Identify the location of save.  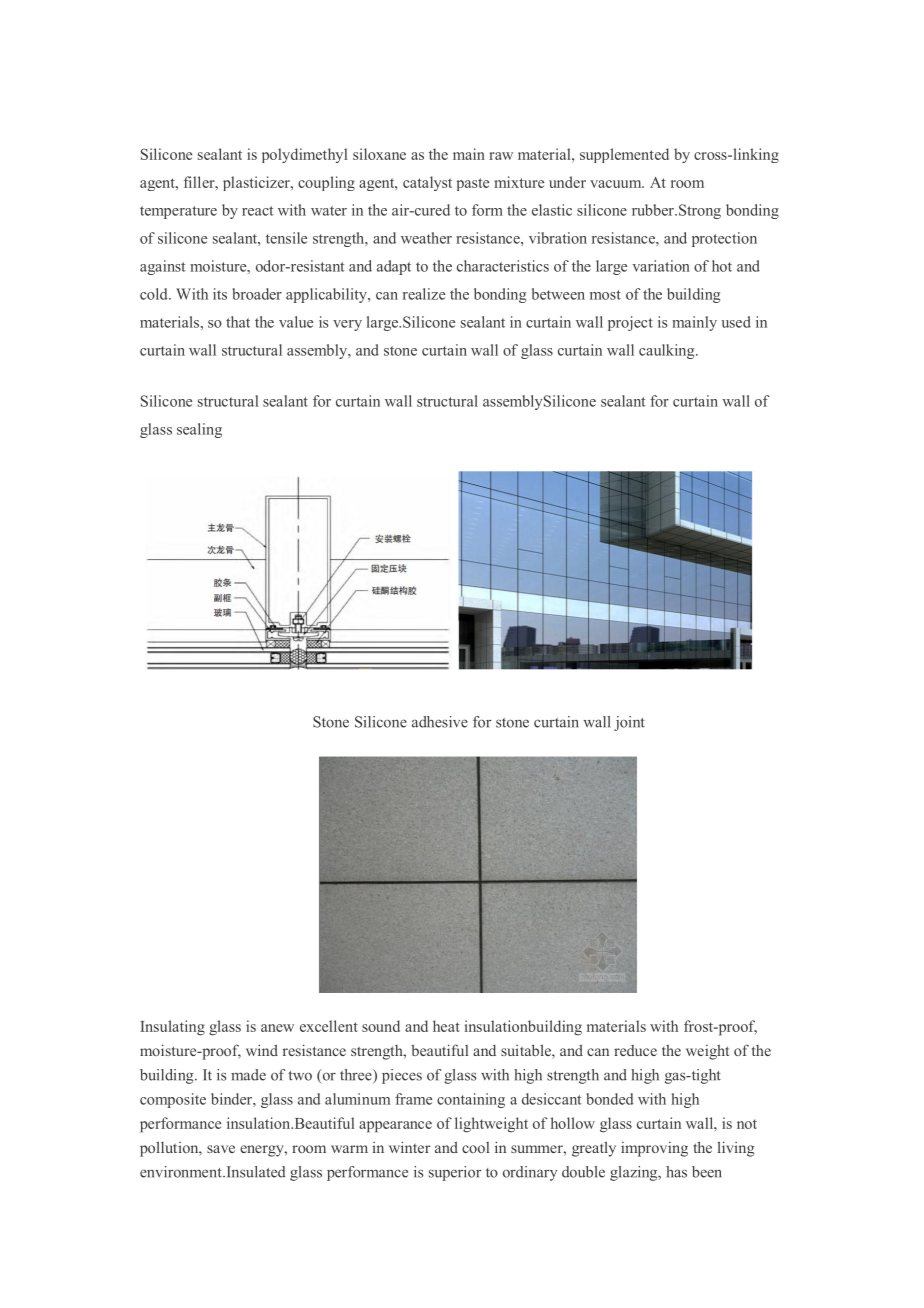
(221, 1149).
